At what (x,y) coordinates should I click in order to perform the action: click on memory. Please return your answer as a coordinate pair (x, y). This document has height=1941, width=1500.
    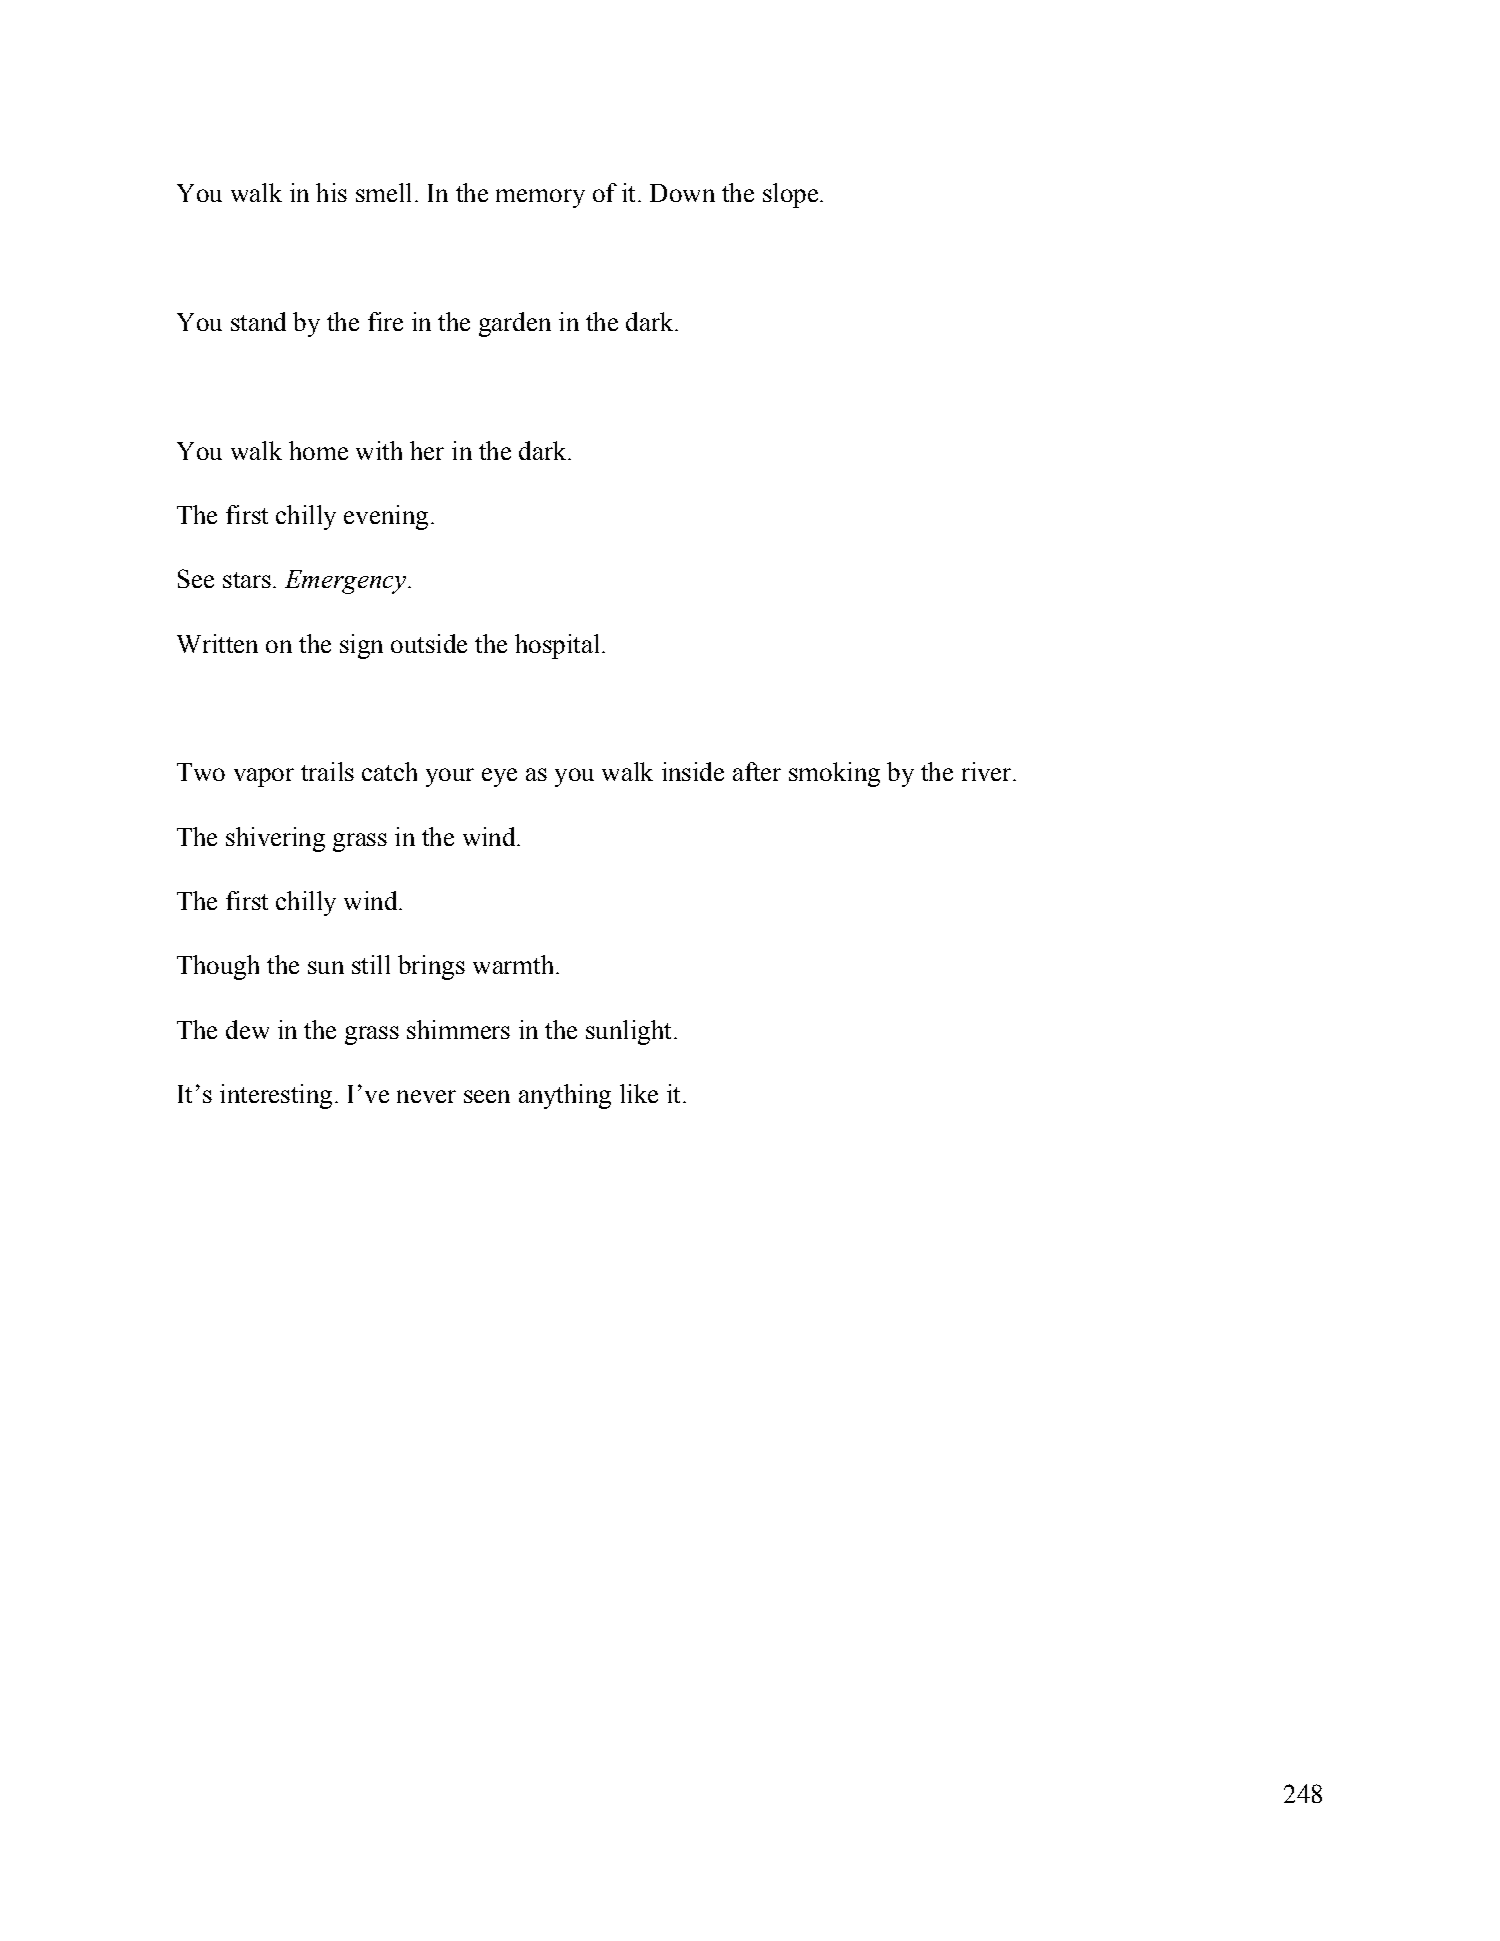
    Looking at the image, I should click on (540, 198).
